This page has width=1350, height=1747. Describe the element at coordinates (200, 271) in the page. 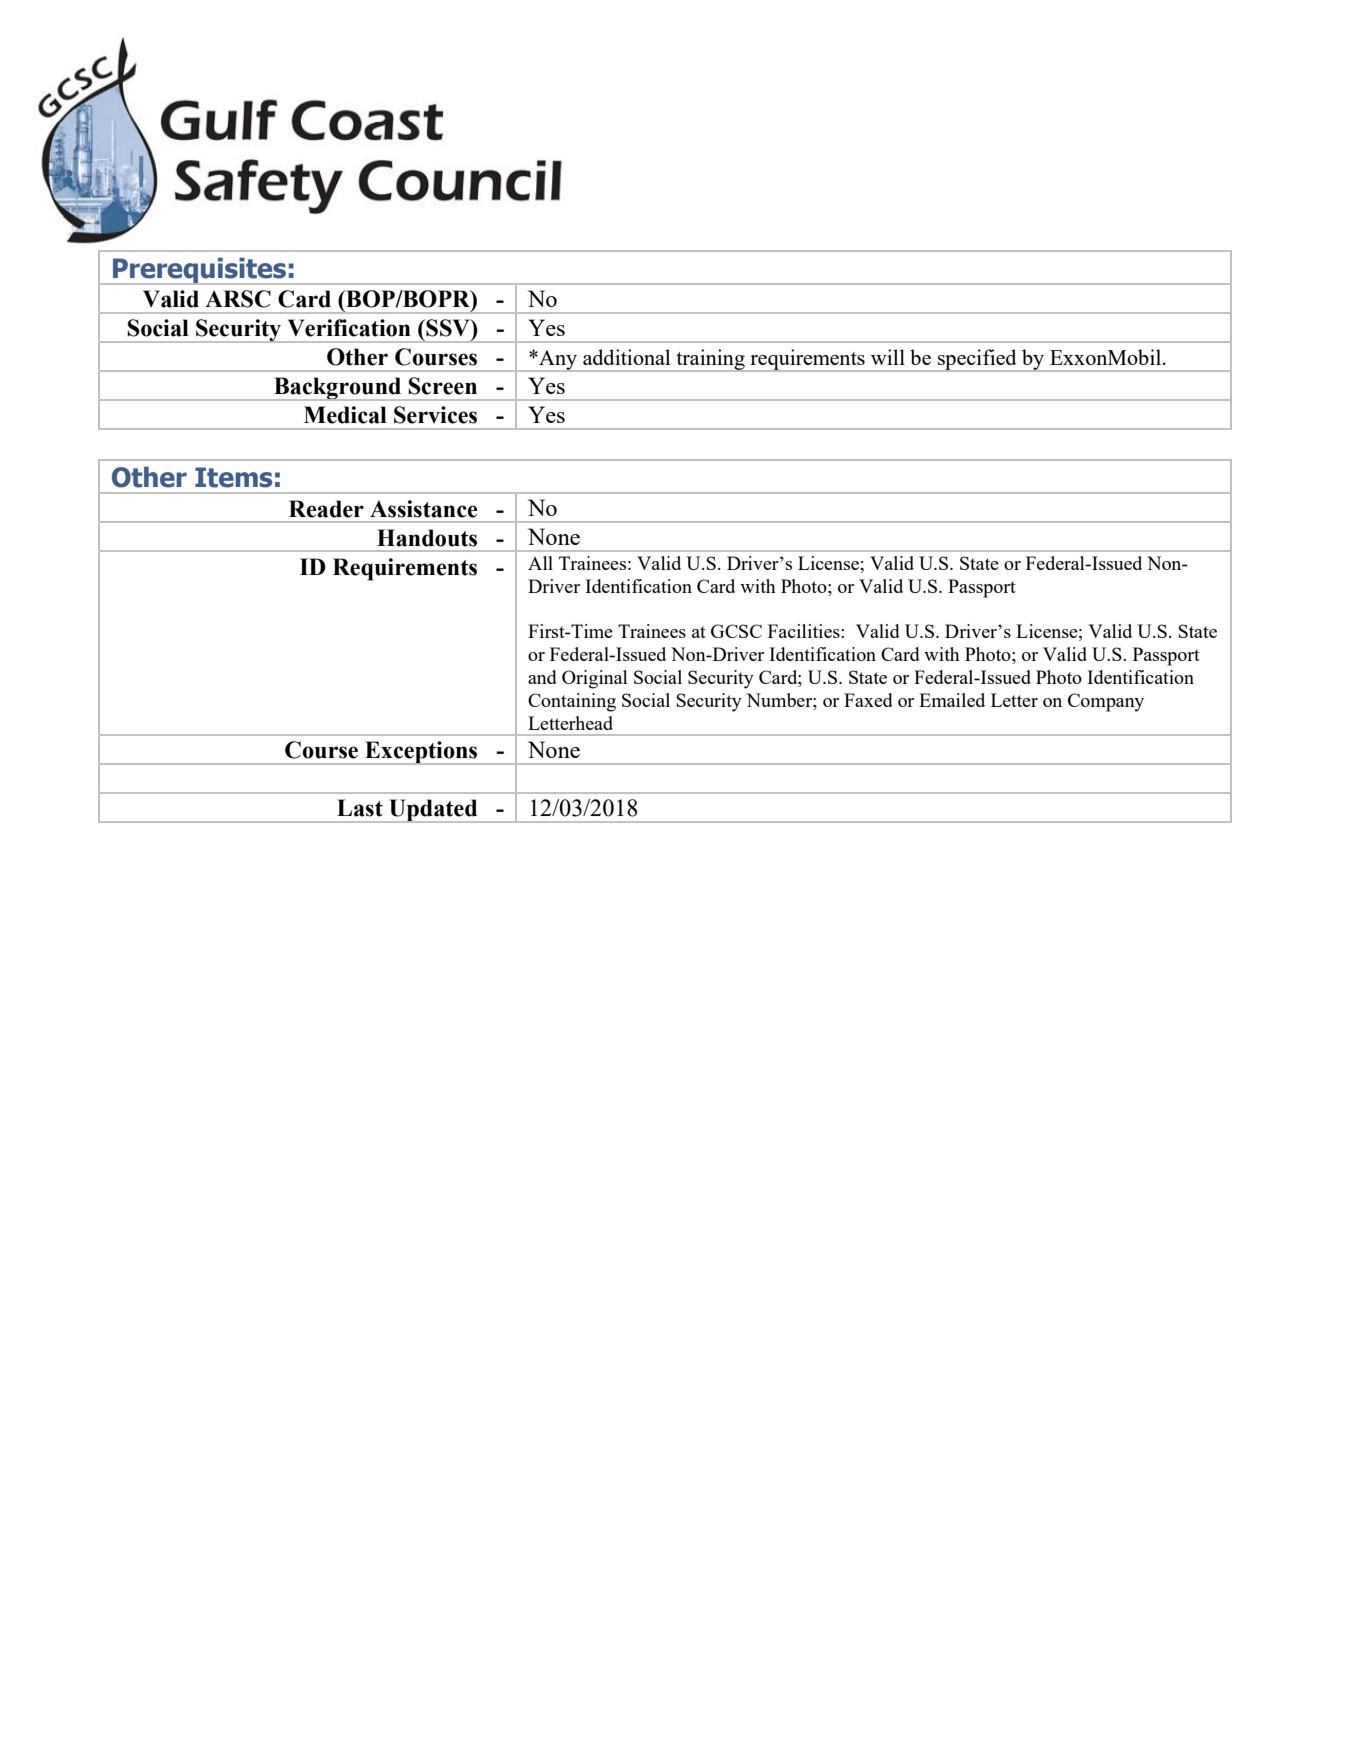

I see `Prerequisites` at that location.
